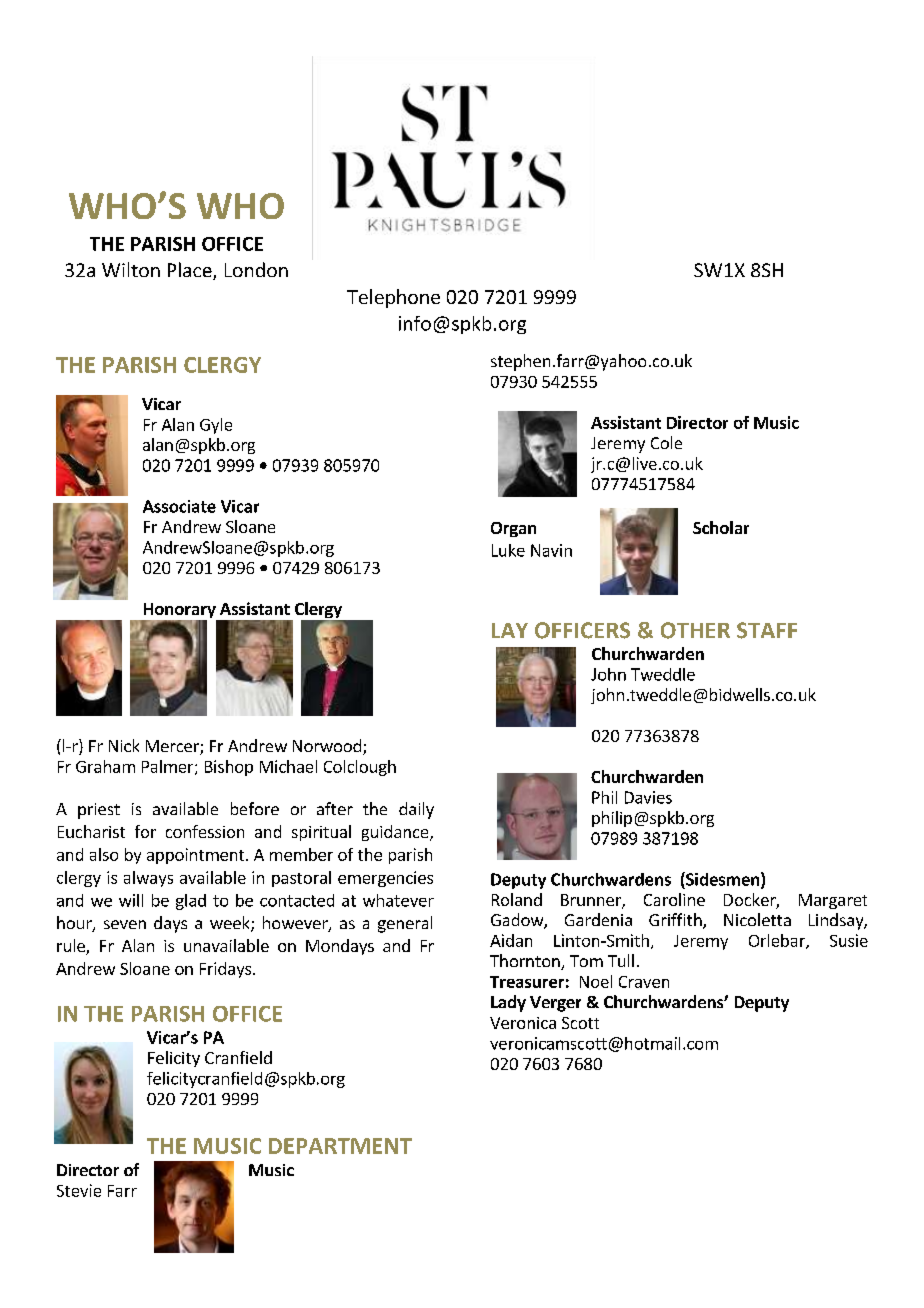 The image size is (924, 1308). Describe the element at coordinates (648, 797) in the screenshot. I see `Davies` at that location.
